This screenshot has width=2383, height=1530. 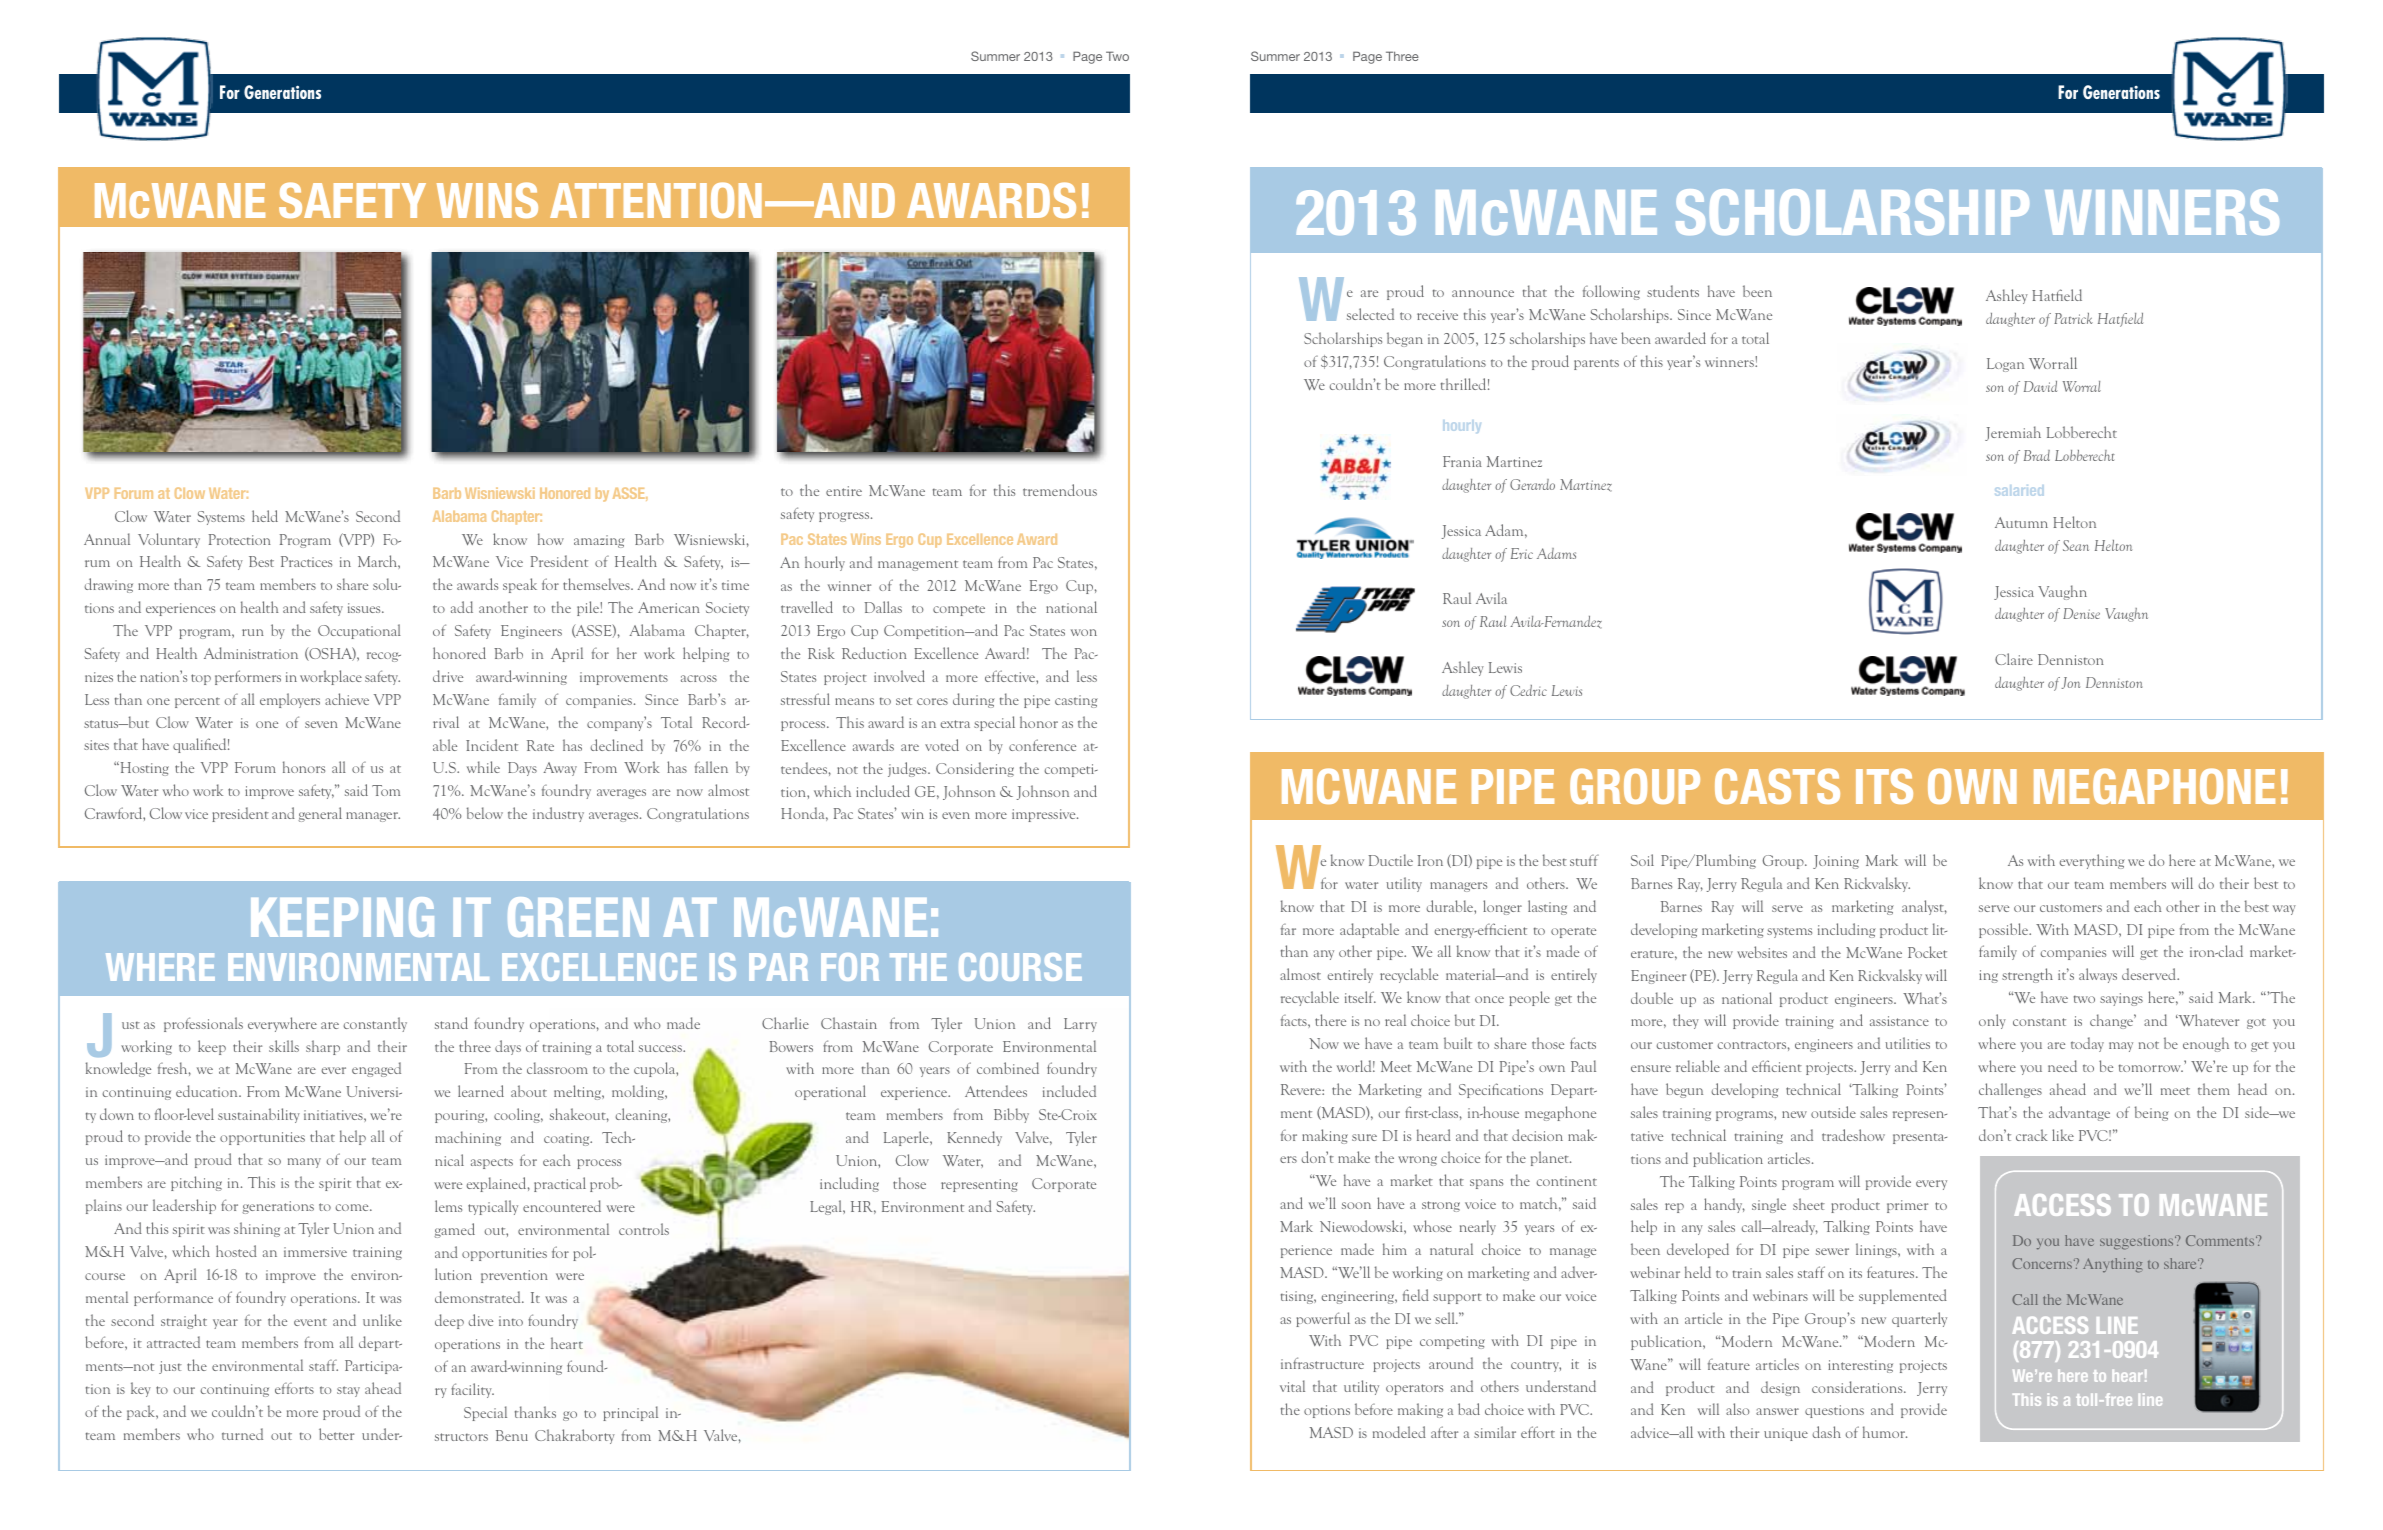 What do you see at coordinates (169, 540) in the screenshot?
I see `Voluntary` at bounding box center [169, 540].
